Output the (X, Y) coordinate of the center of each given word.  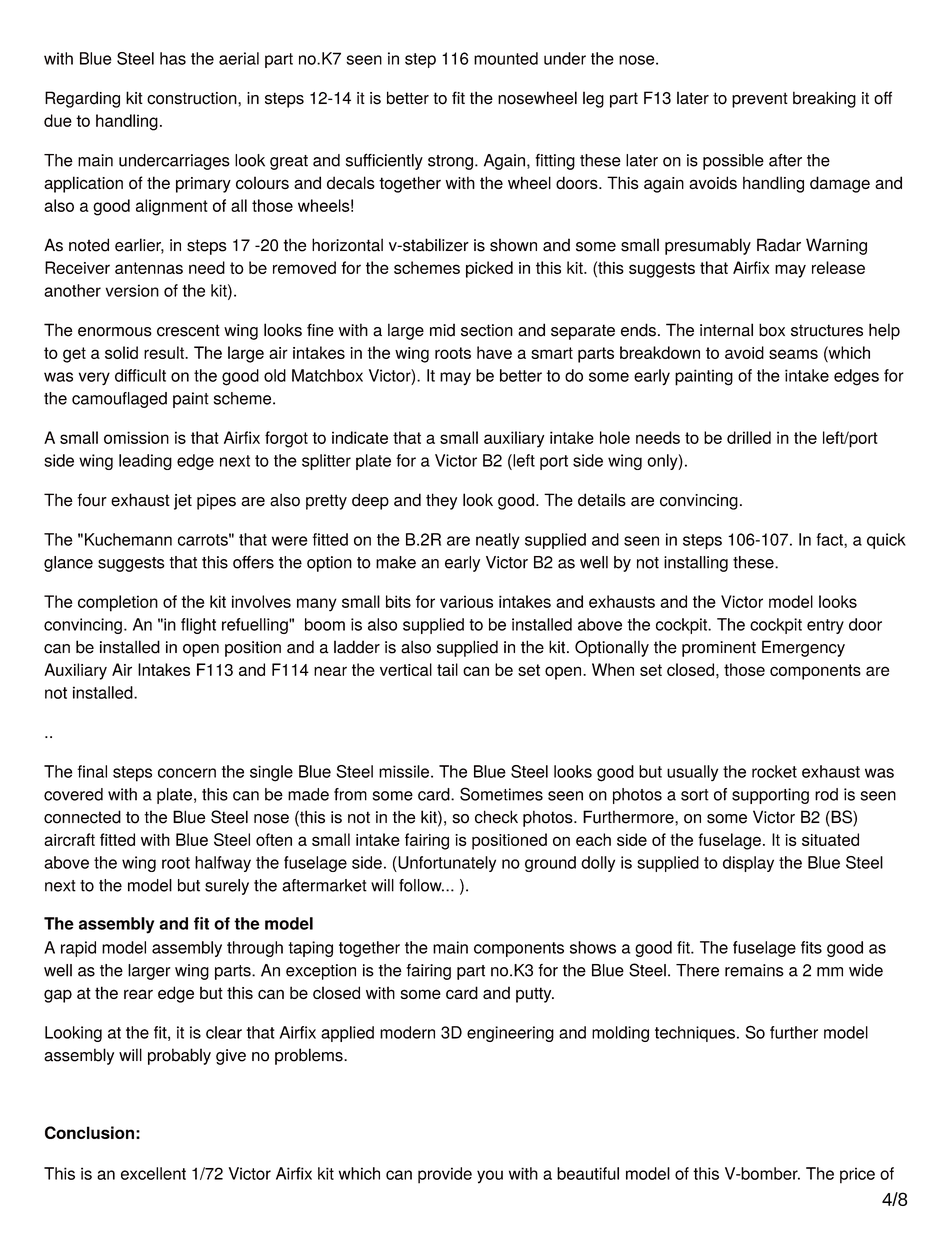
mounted (506, 58)
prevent (760, 100)
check (496, 817)
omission (136, 437)
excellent (153, 1173)
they (441, 501)
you (490, 1177)
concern (187, 773)
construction (193, 98)
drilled (749, 437)
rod (826, 794)
